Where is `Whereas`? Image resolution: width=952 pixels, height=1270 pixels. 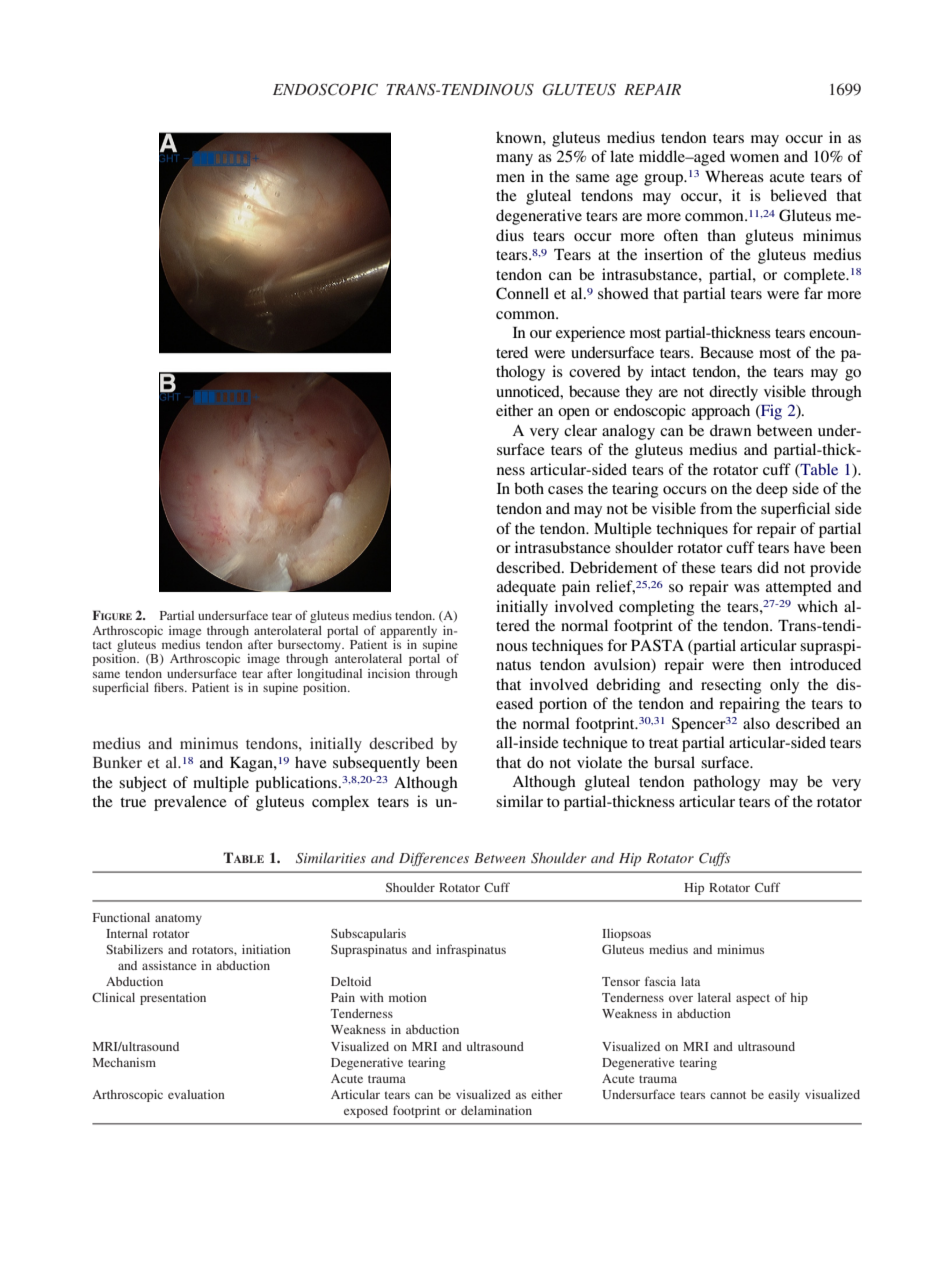
Whereas is located at coordinates (734, 176).
